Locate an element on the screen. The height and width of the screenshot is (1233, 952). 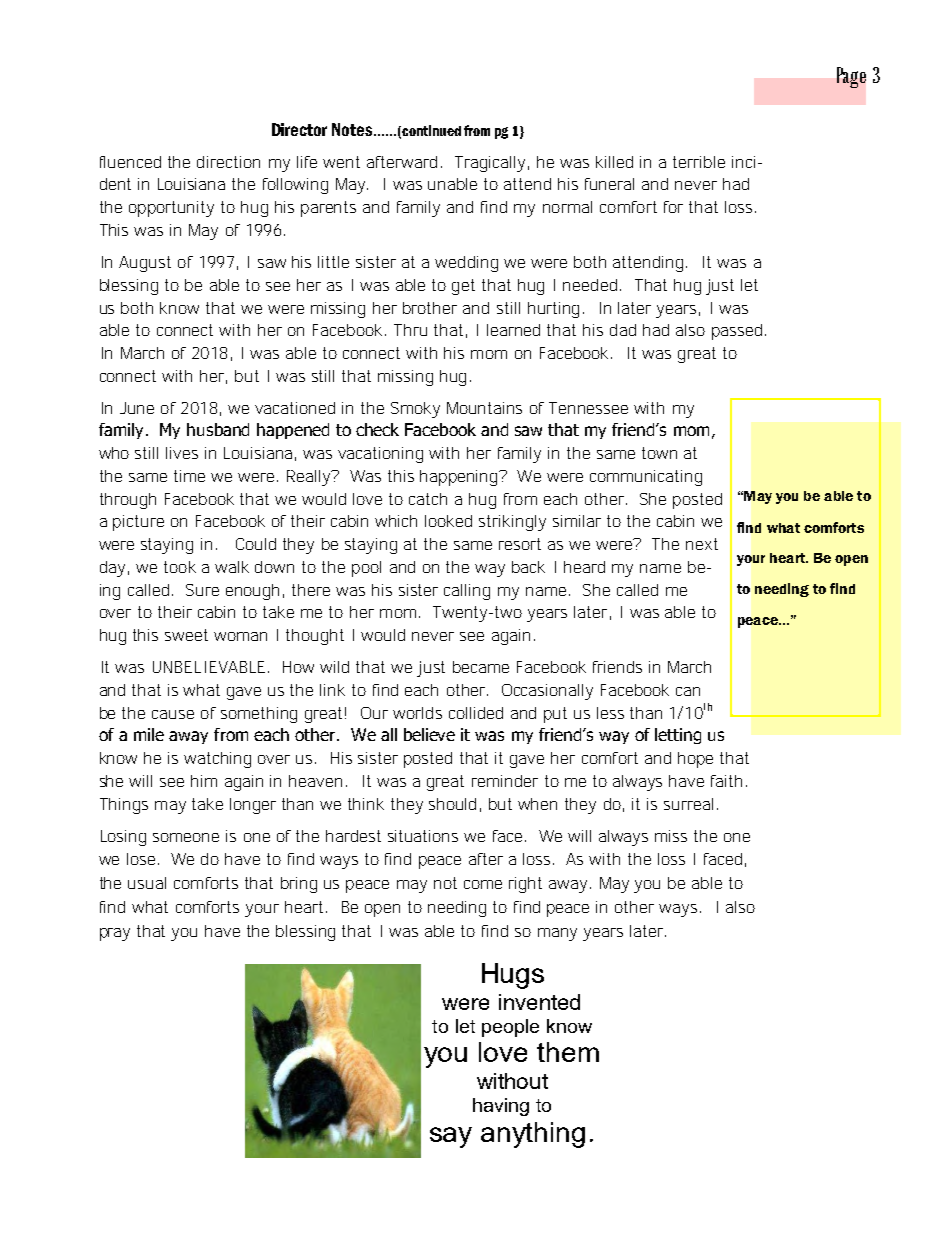
someone is located at coordinates (186, 837).
